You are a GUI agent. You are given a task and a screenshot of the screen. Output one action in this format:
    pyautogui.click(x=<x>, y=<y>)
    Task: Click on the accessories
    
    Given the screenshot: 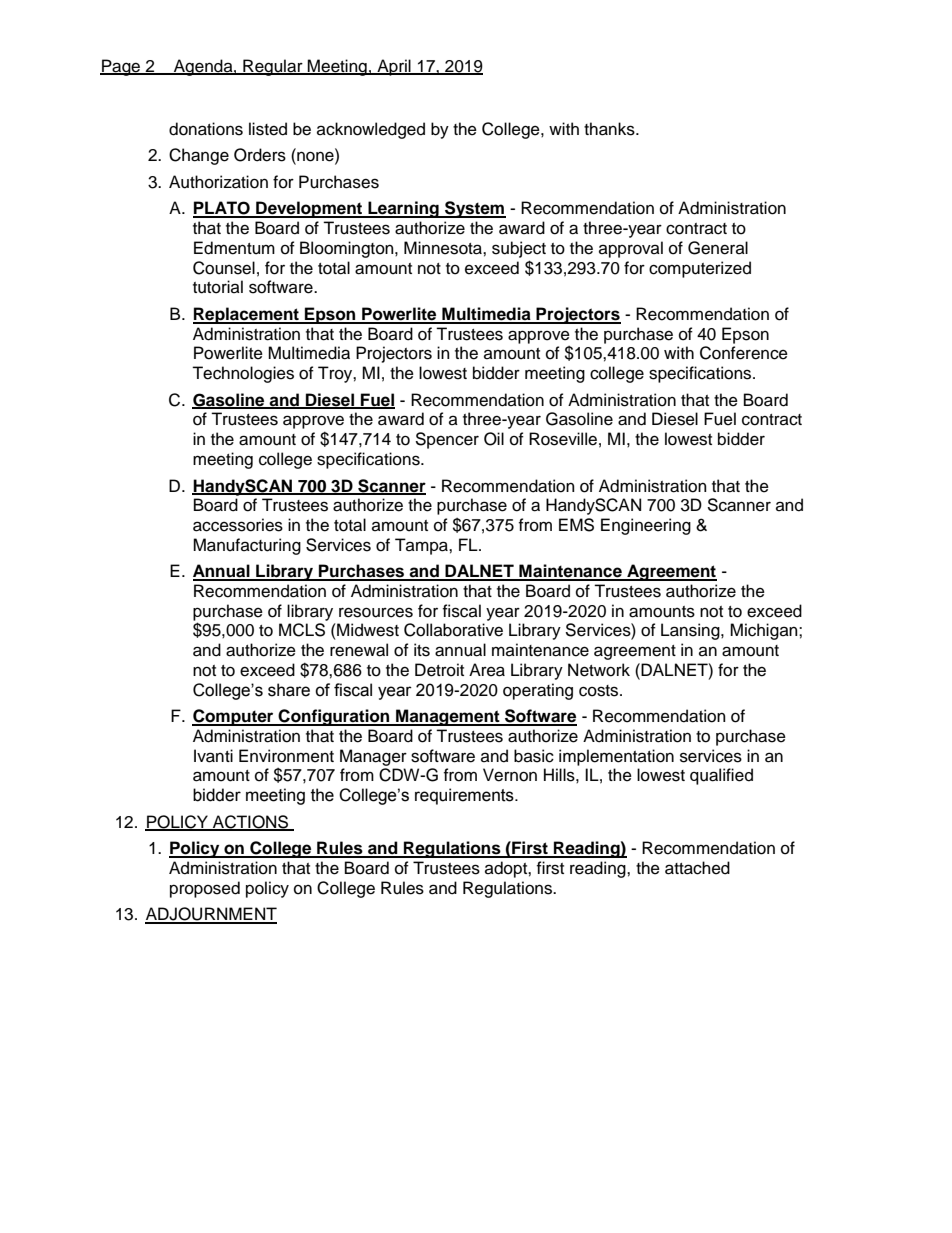 What is the action you would take?
    pyautogui.click(x=238, y=525)
